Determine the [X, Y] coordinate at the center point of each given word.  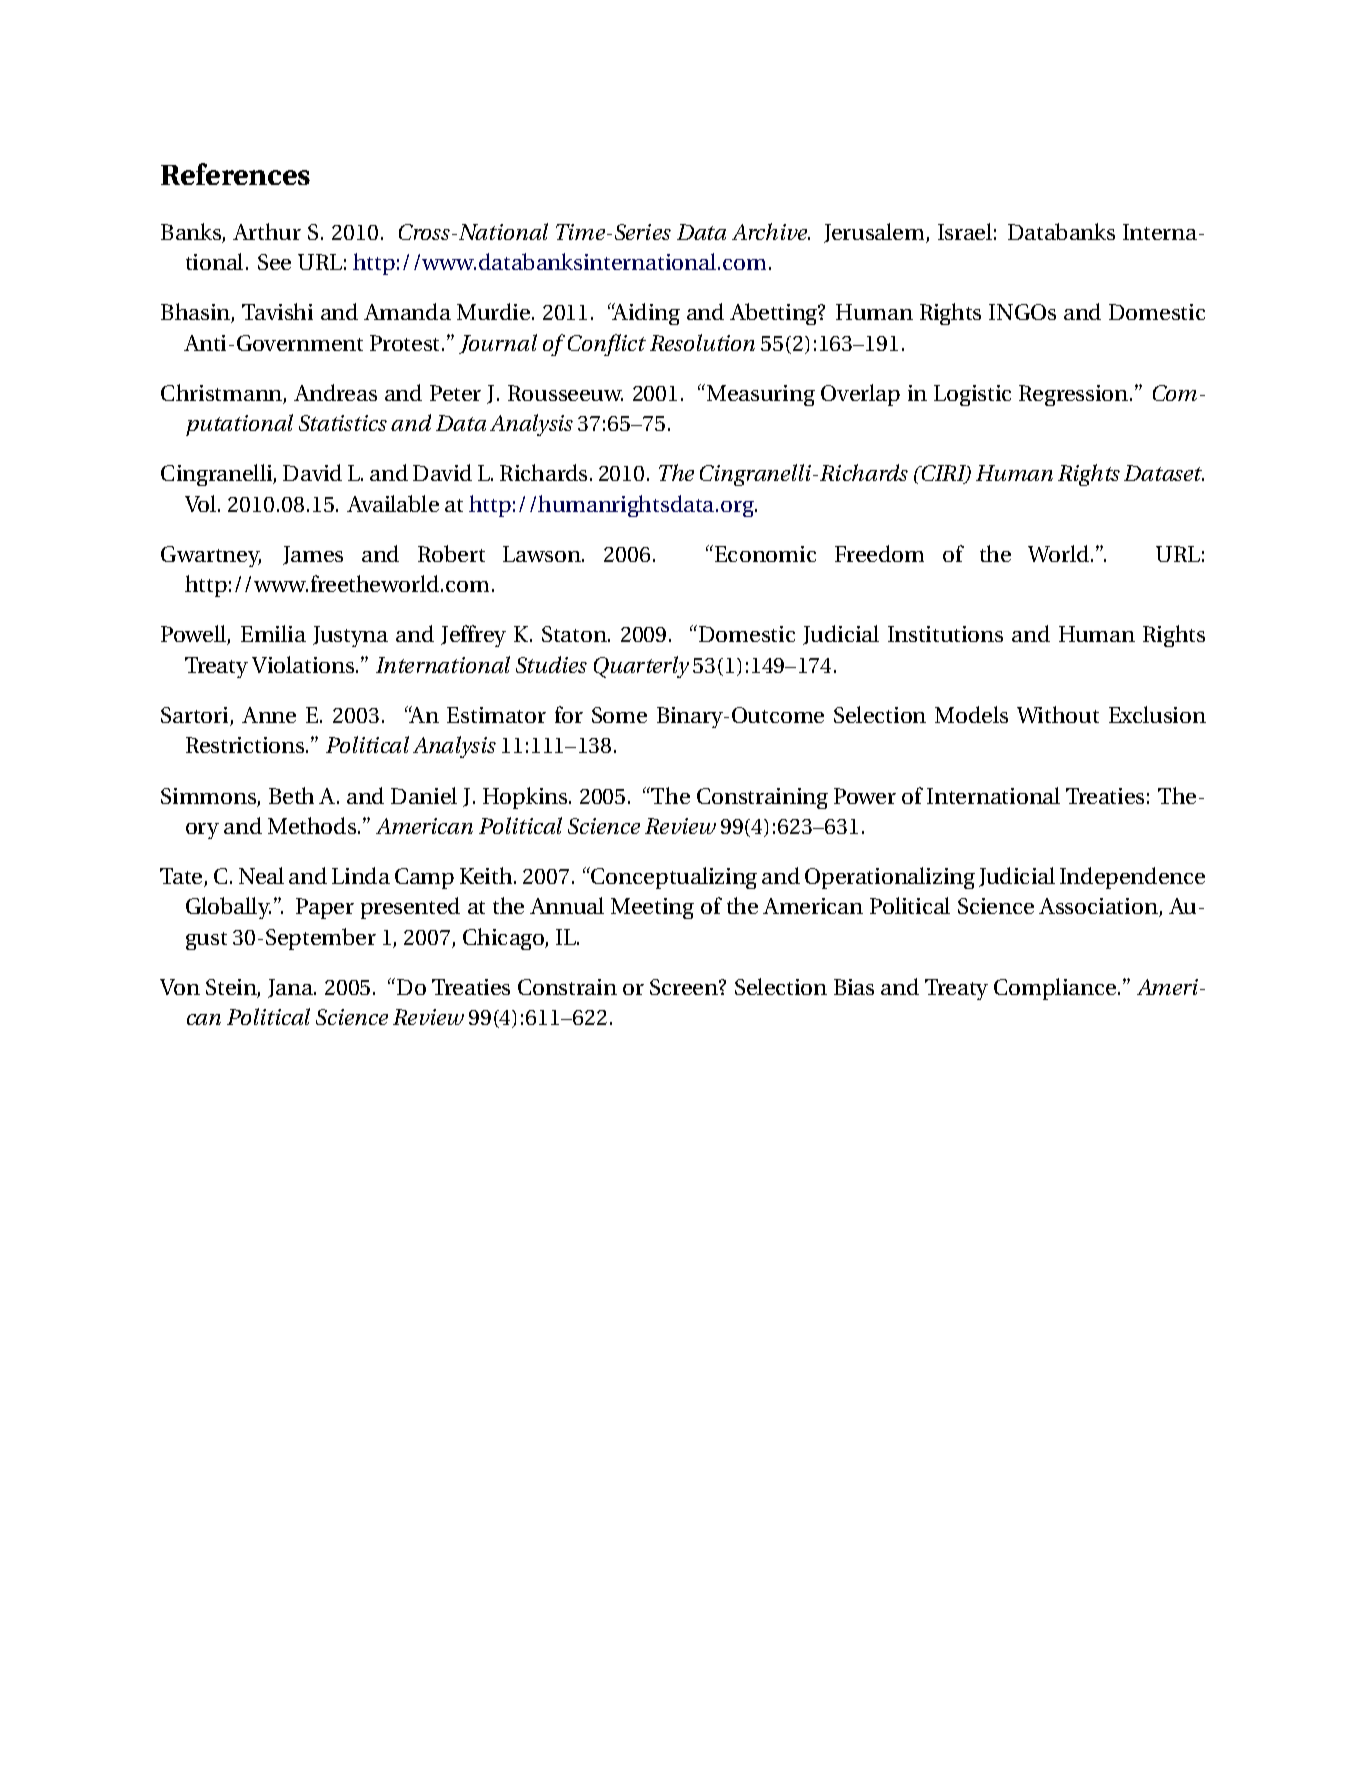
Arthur [267, 231]
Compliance [1056, 989]
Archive [771, 231]
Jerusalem [875, 233]
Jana [291, 988]
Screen [685, 987]
